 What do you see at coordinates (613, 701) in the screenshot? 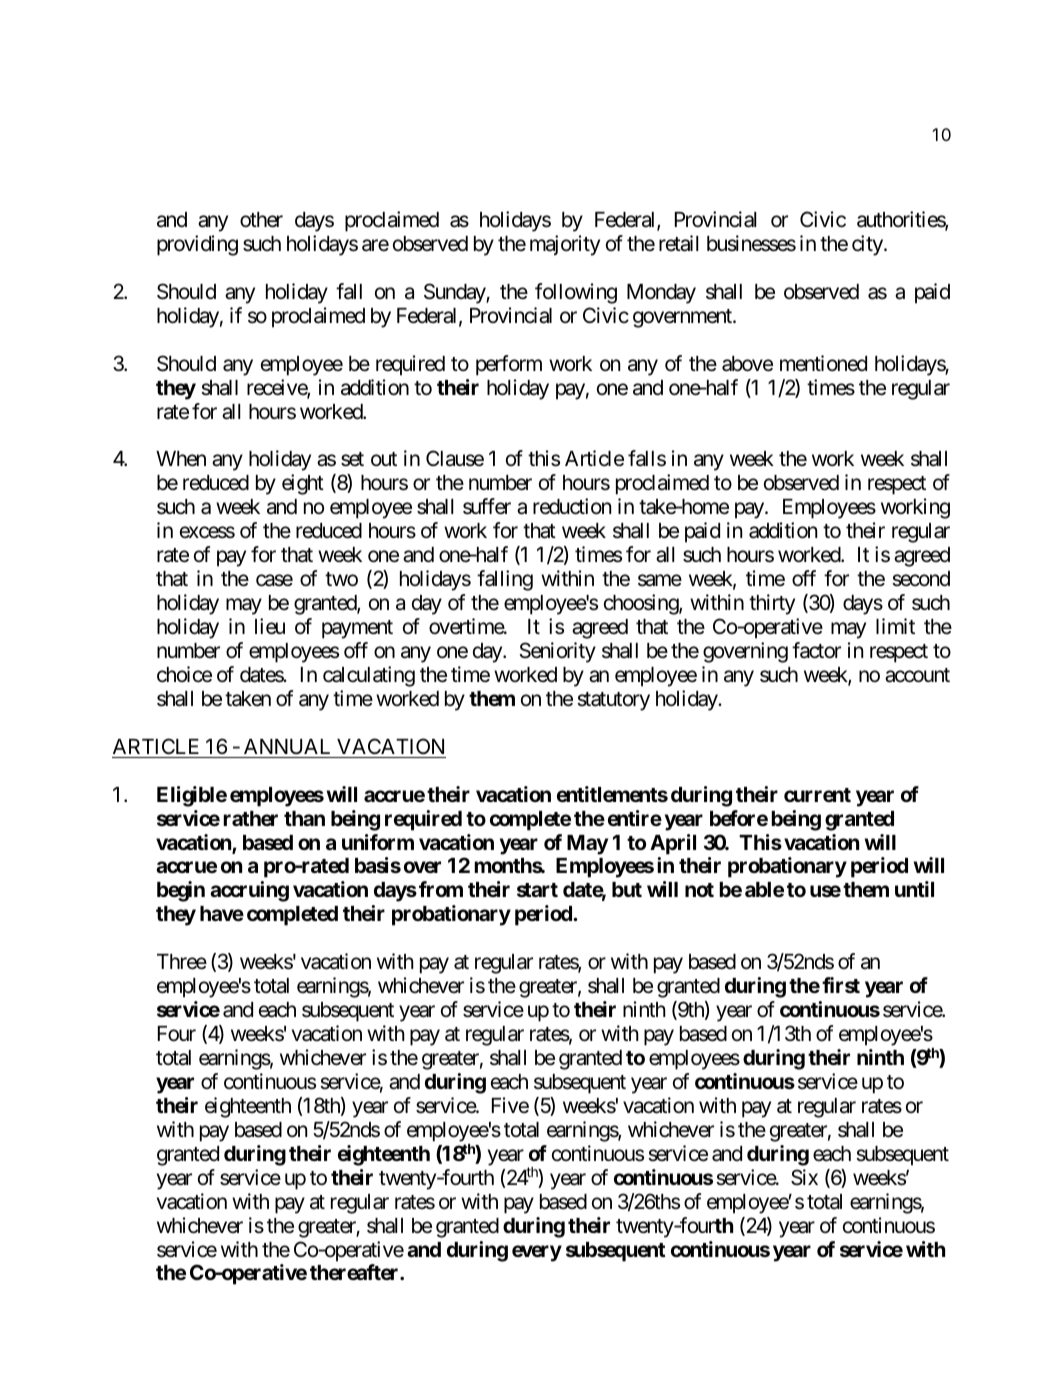
I see `statutory` at bounding box center [613, 701].
